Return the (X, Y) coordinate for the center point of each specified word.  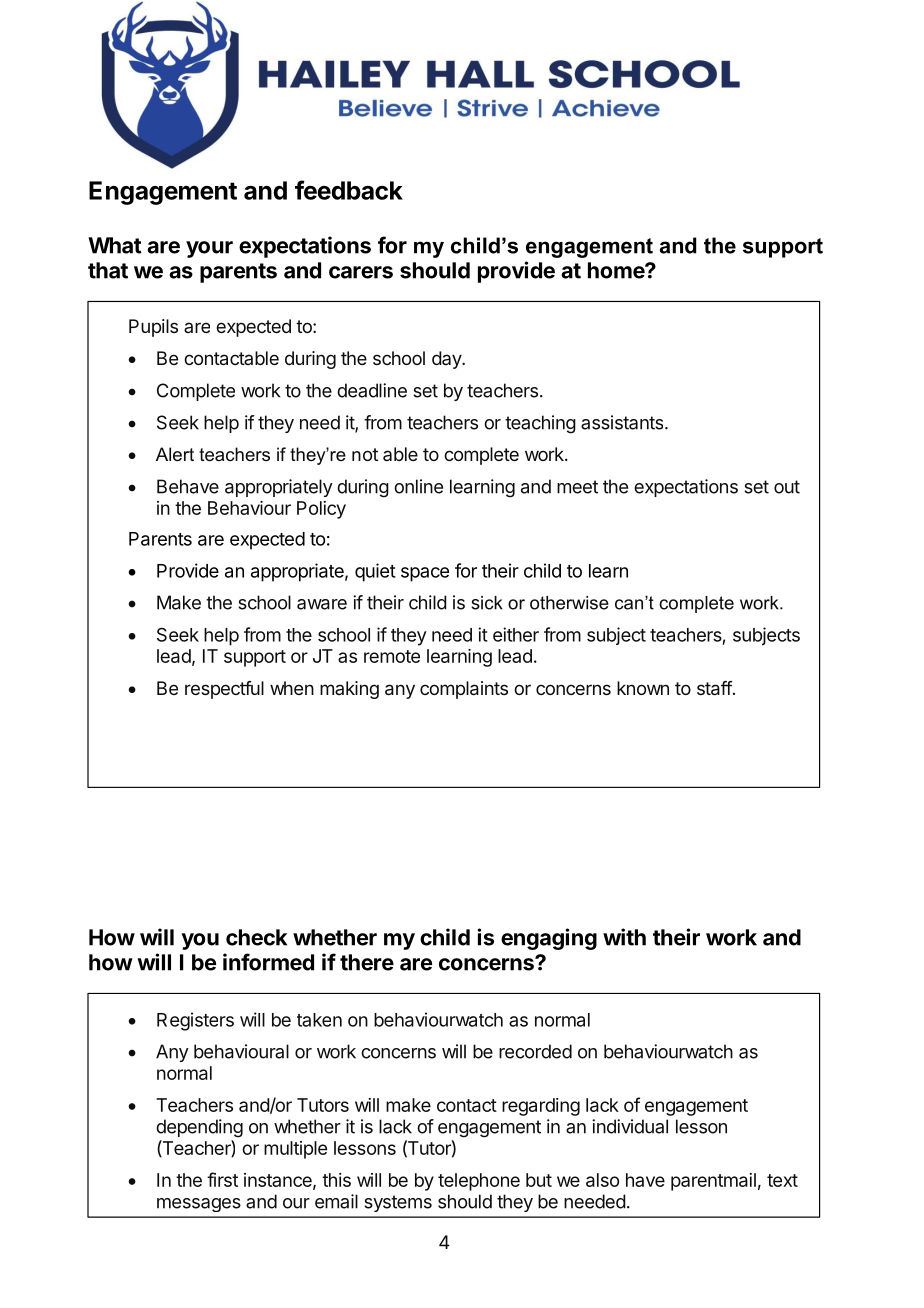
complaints (464, 690)
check (256, 937)
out (787, 487)
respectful (224, 690)
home (617, 270)
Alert (175, 454)
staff (715, 688)
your (209, 249)
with (624, 937)
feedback (349, 190)
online (418, 486)
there (367, 962)
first (222, 1179)
